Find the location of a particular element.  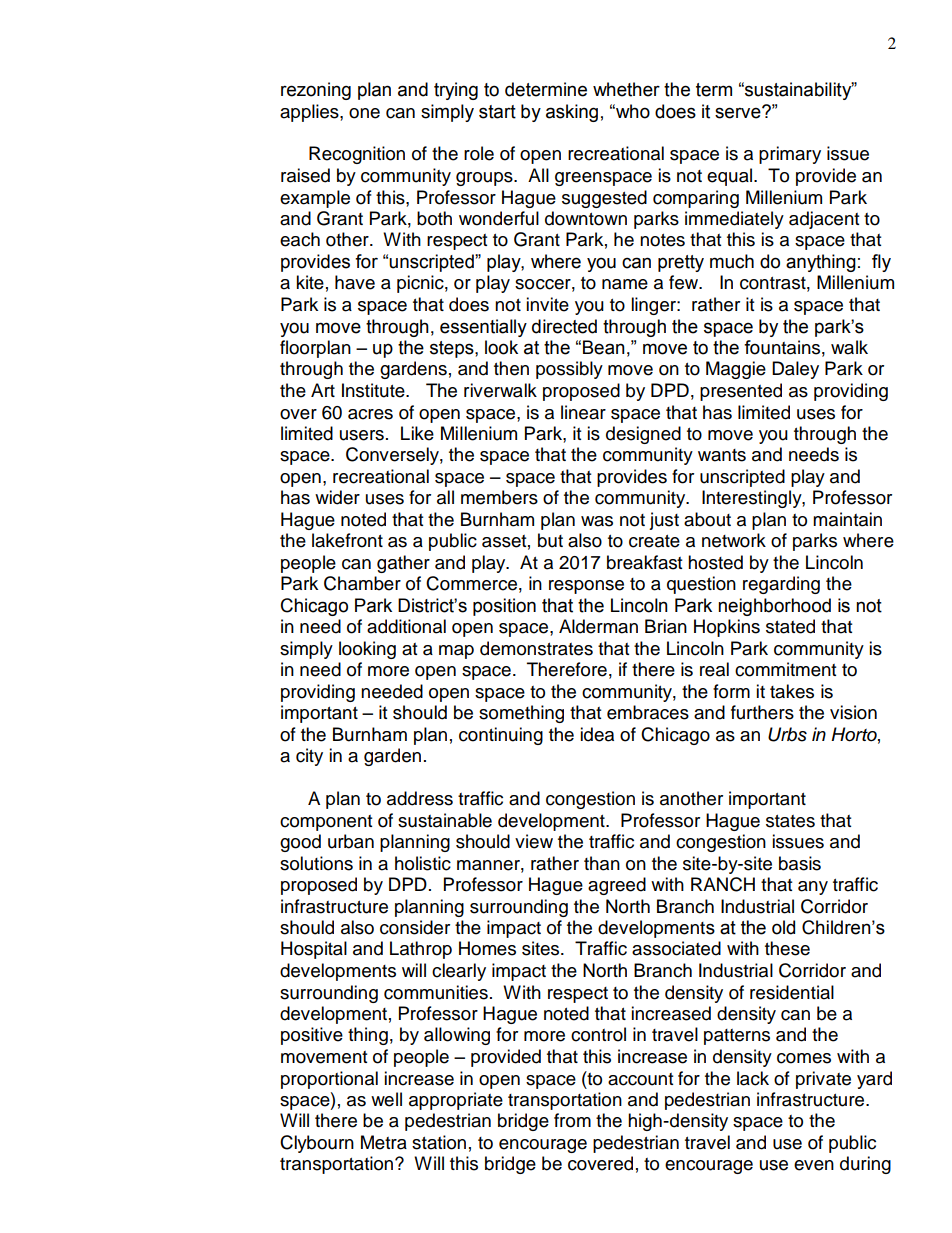

Recognition is located at coordinates (357, 155).
